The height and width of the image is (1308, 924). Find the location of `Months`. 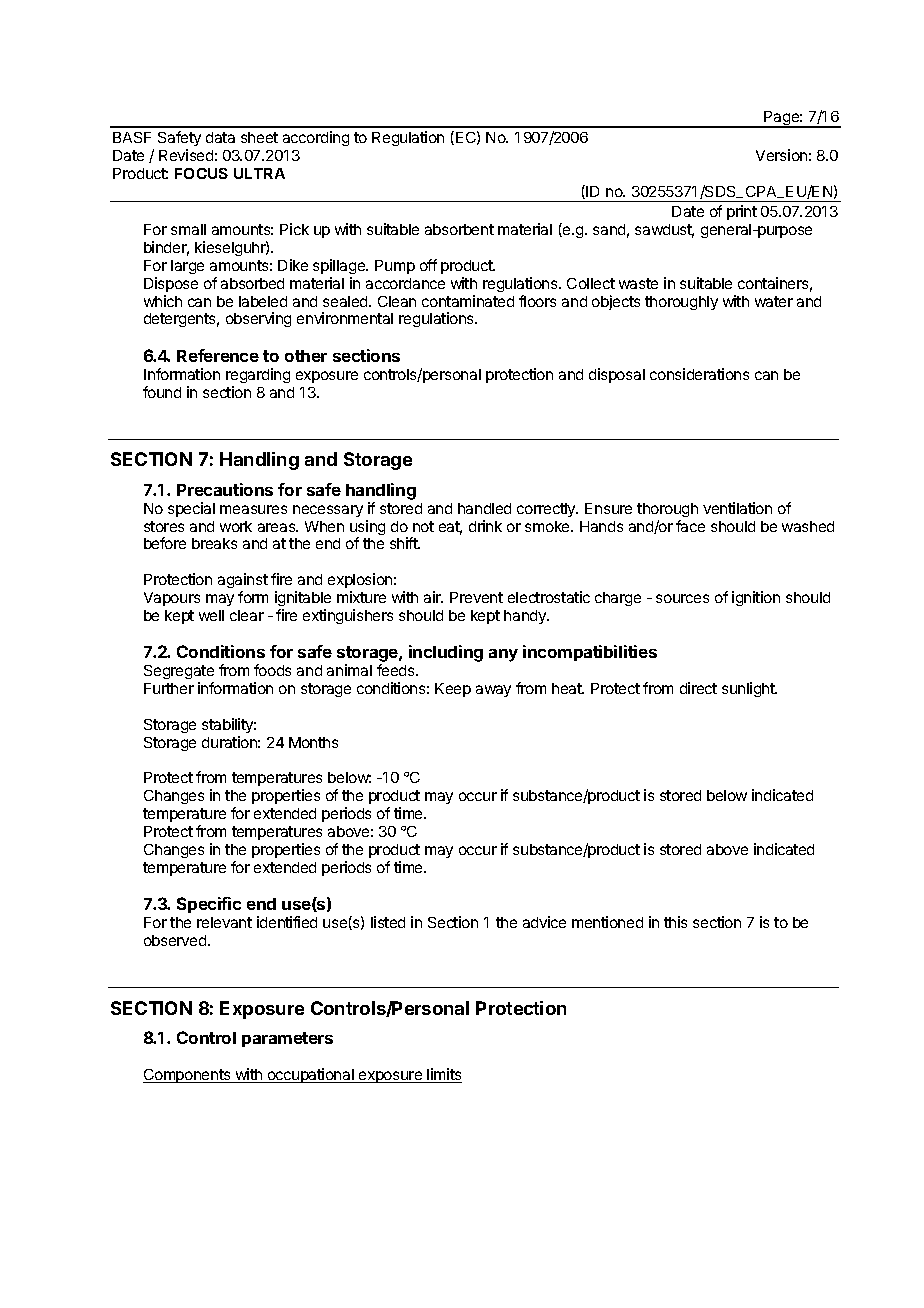

Months is located at coordinates (313, 742).
